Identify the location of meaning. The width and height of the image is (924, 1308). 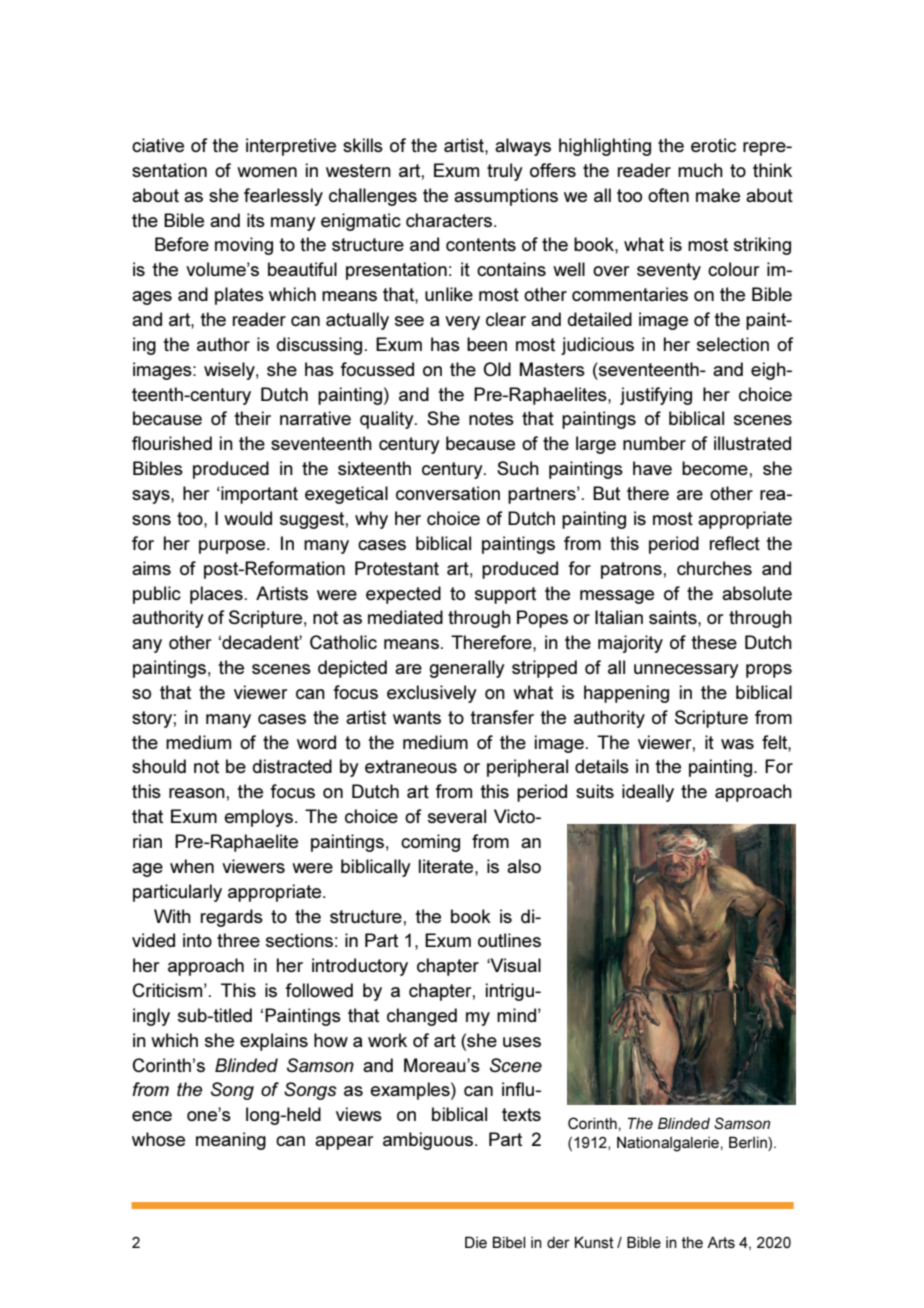
(231, 1141).
